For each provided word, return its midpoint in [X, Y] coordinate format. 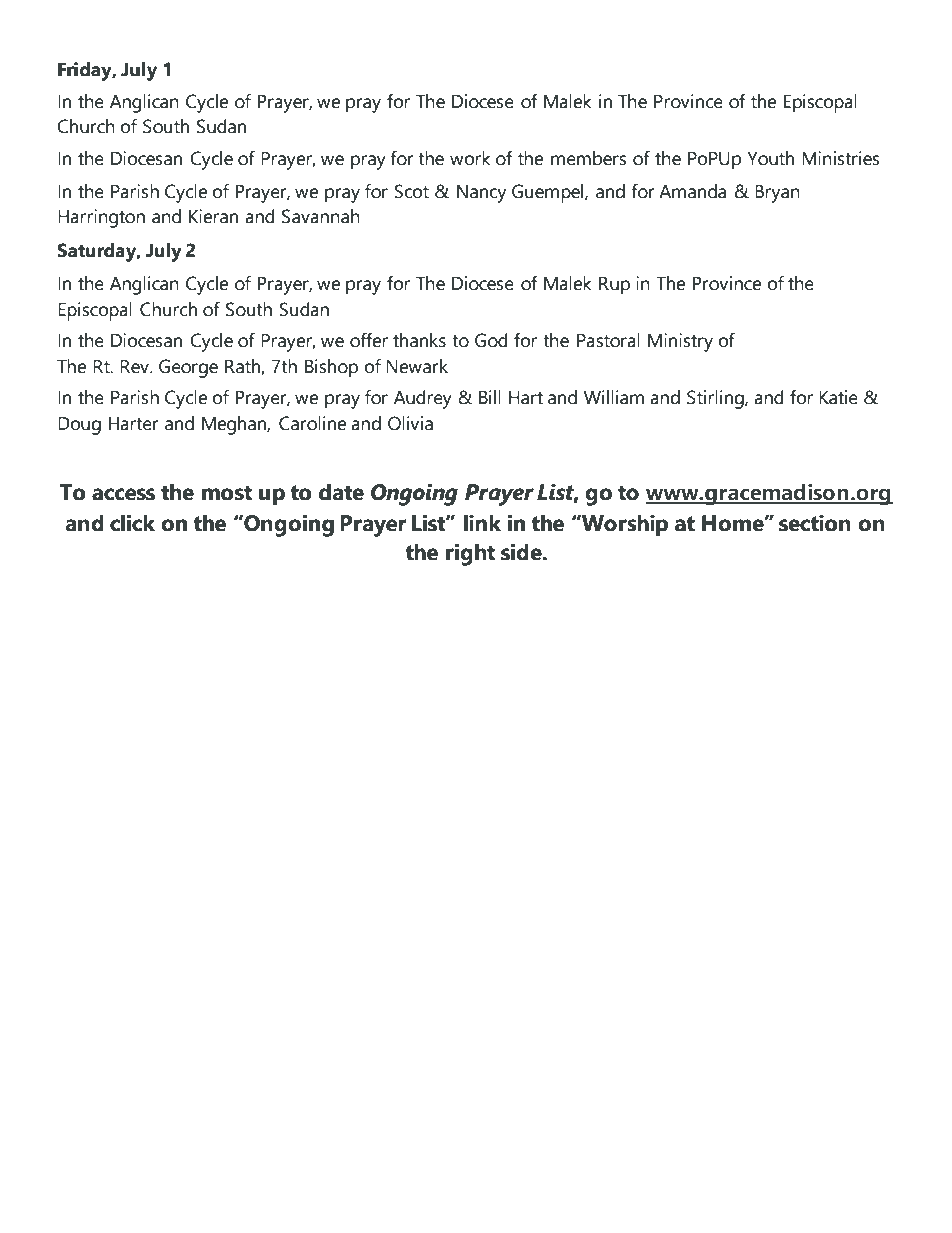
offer [369, 340]
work [470, 158]
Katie [838, 397]
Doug [79, 426]
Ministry [680, 342]
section [815, 523]
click [132, 523]
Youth [770, 158]
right [470, 554]
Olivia [410, 423]
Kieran [213, 216]
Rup [614, 286]
